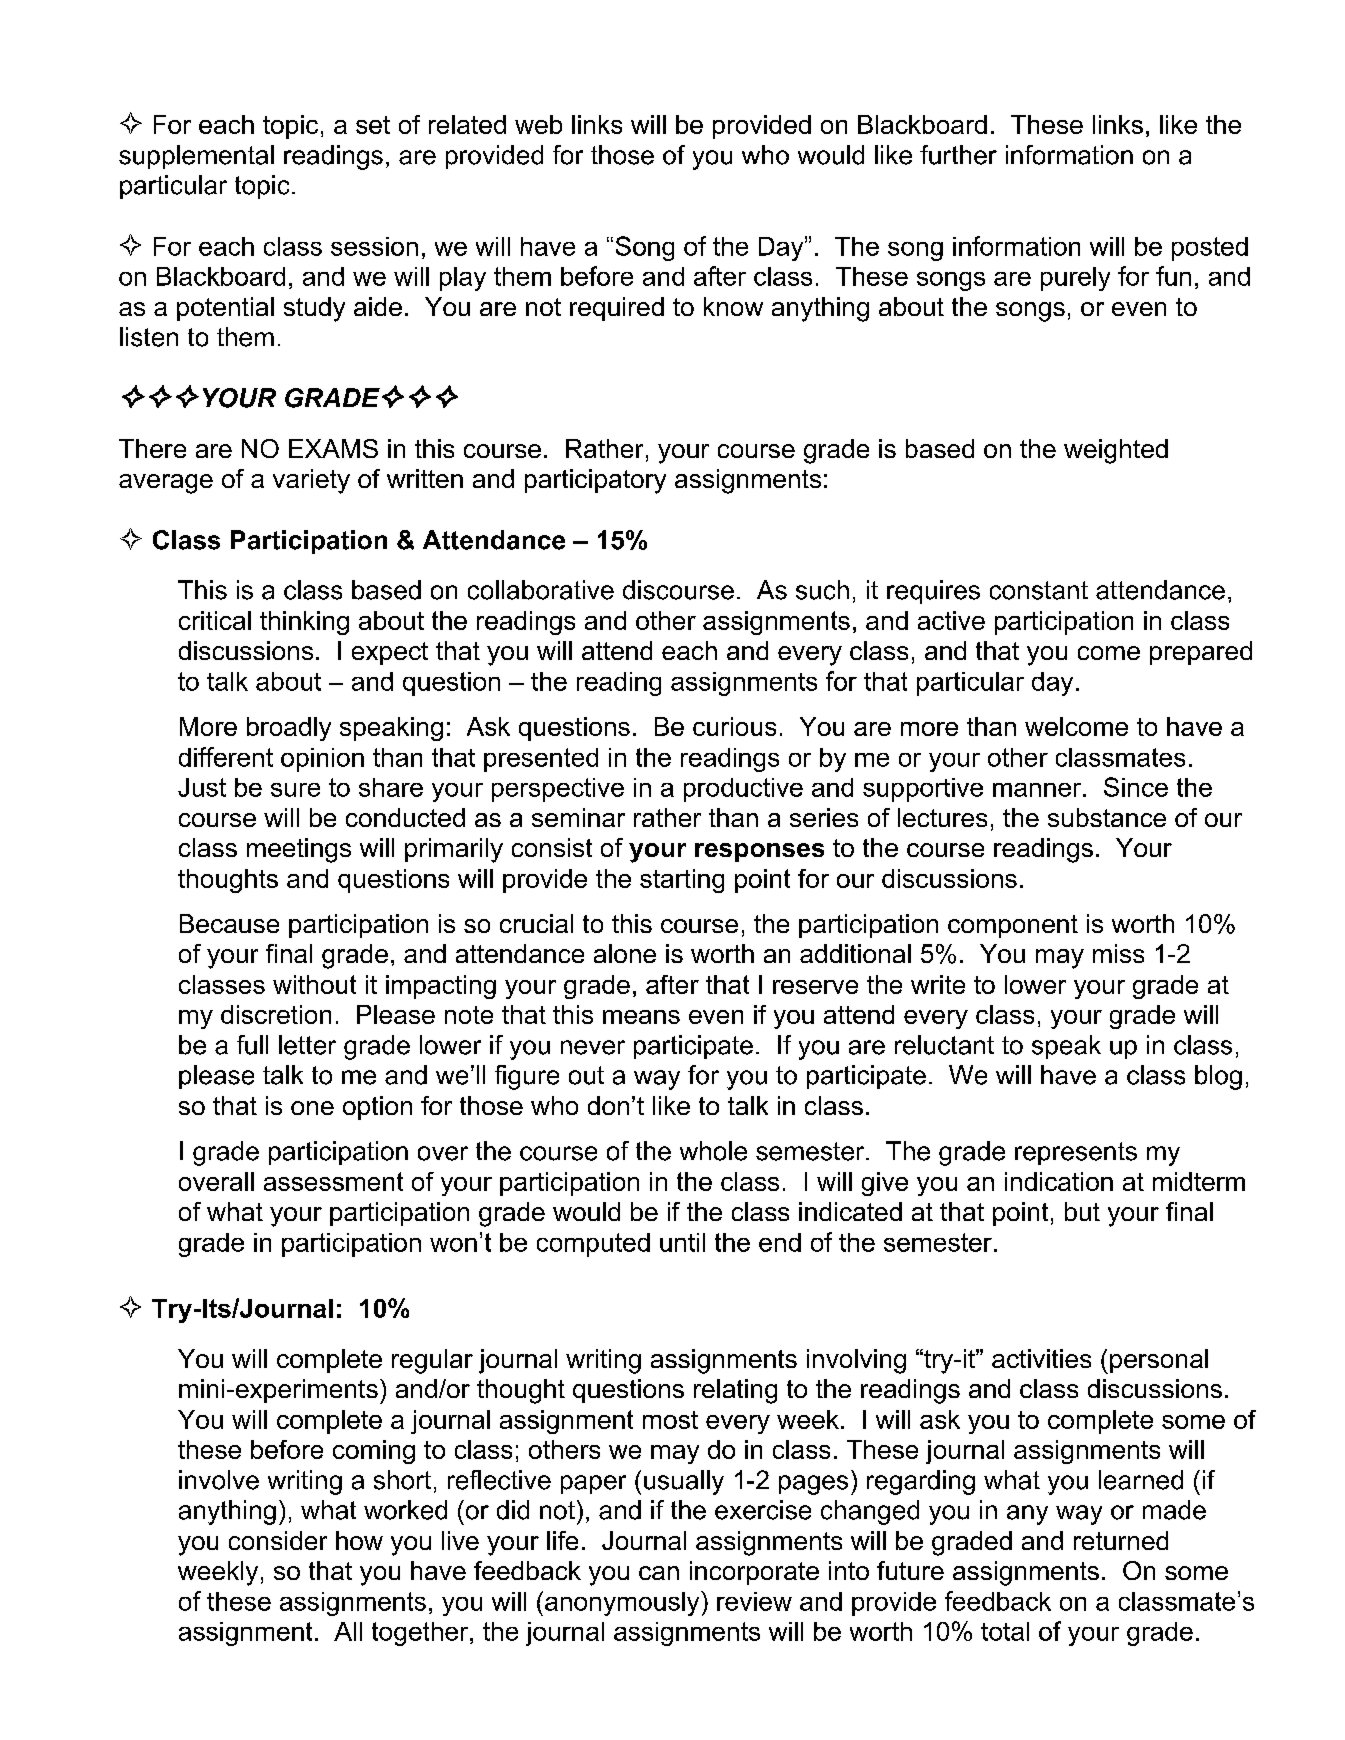 This image has width=1345, height=1740. I want to click on further, so click(958, 155).
